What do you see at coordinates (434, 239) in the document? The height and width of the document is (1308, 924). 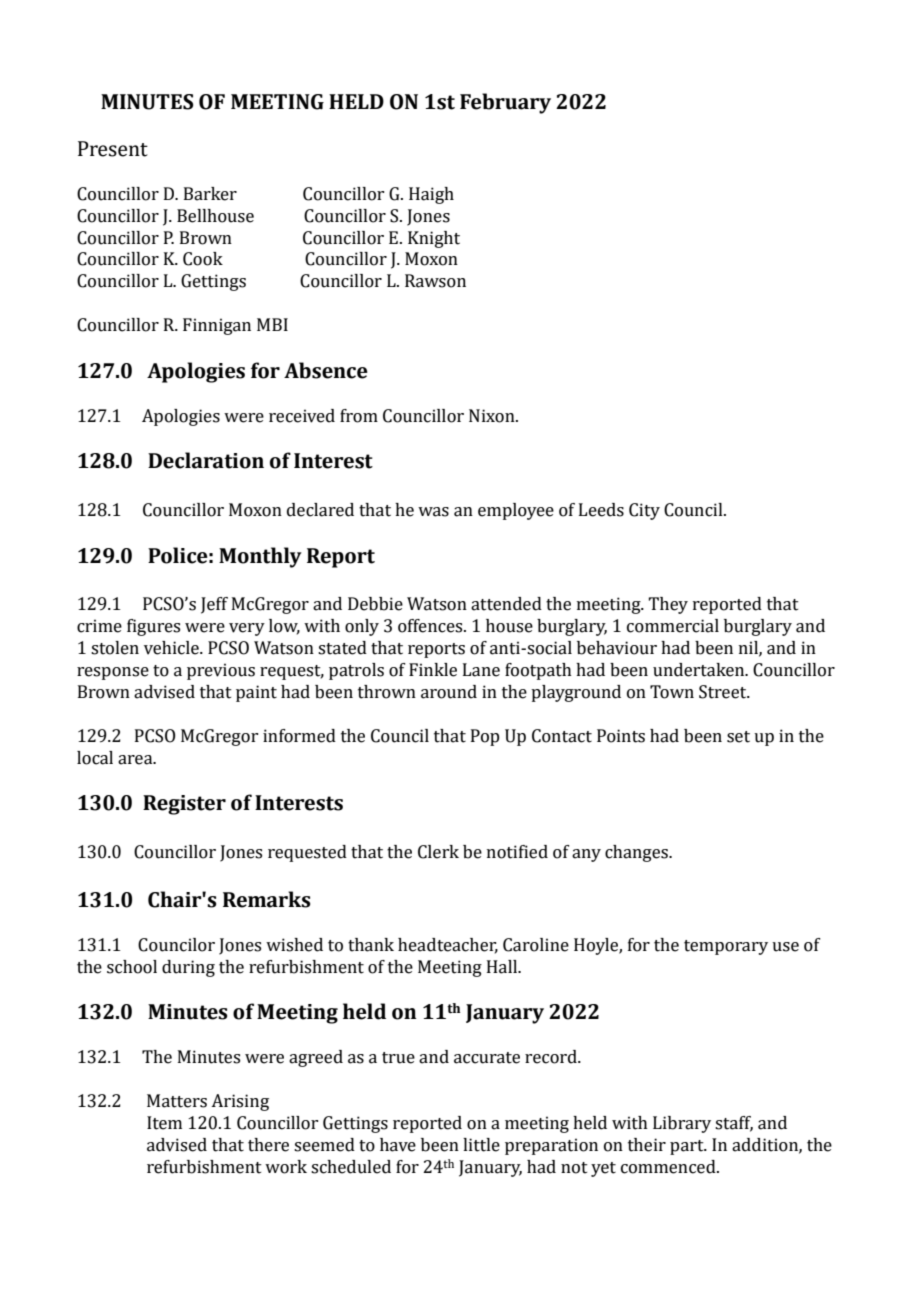 I see `Knight` at bounding box center [434, 239].
